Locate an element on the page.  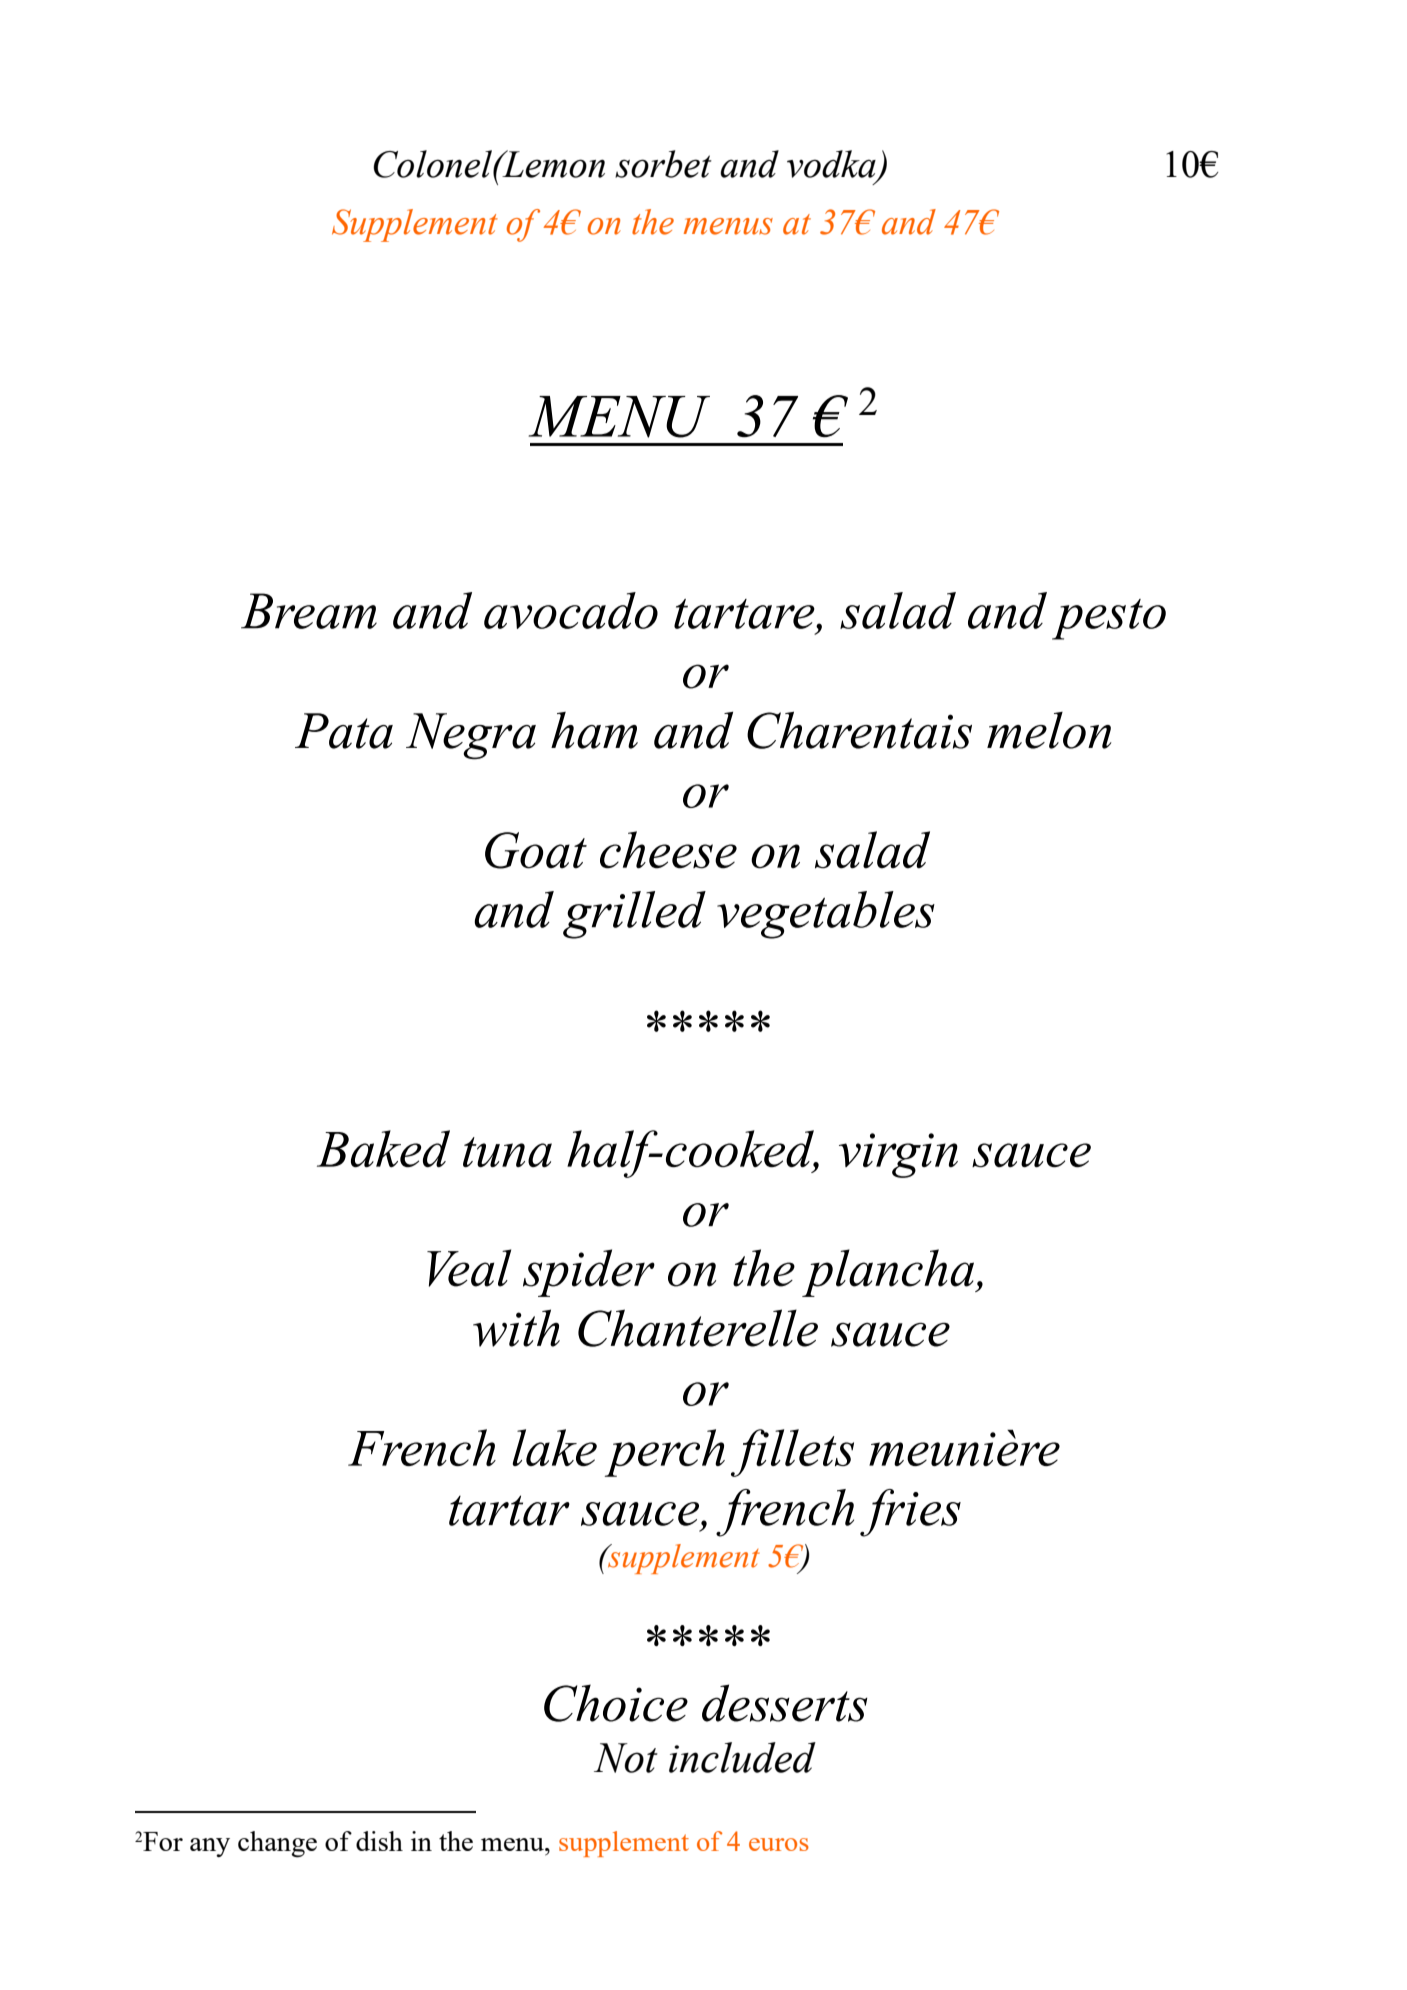
pesto is located at coordinates (1109, 619).
